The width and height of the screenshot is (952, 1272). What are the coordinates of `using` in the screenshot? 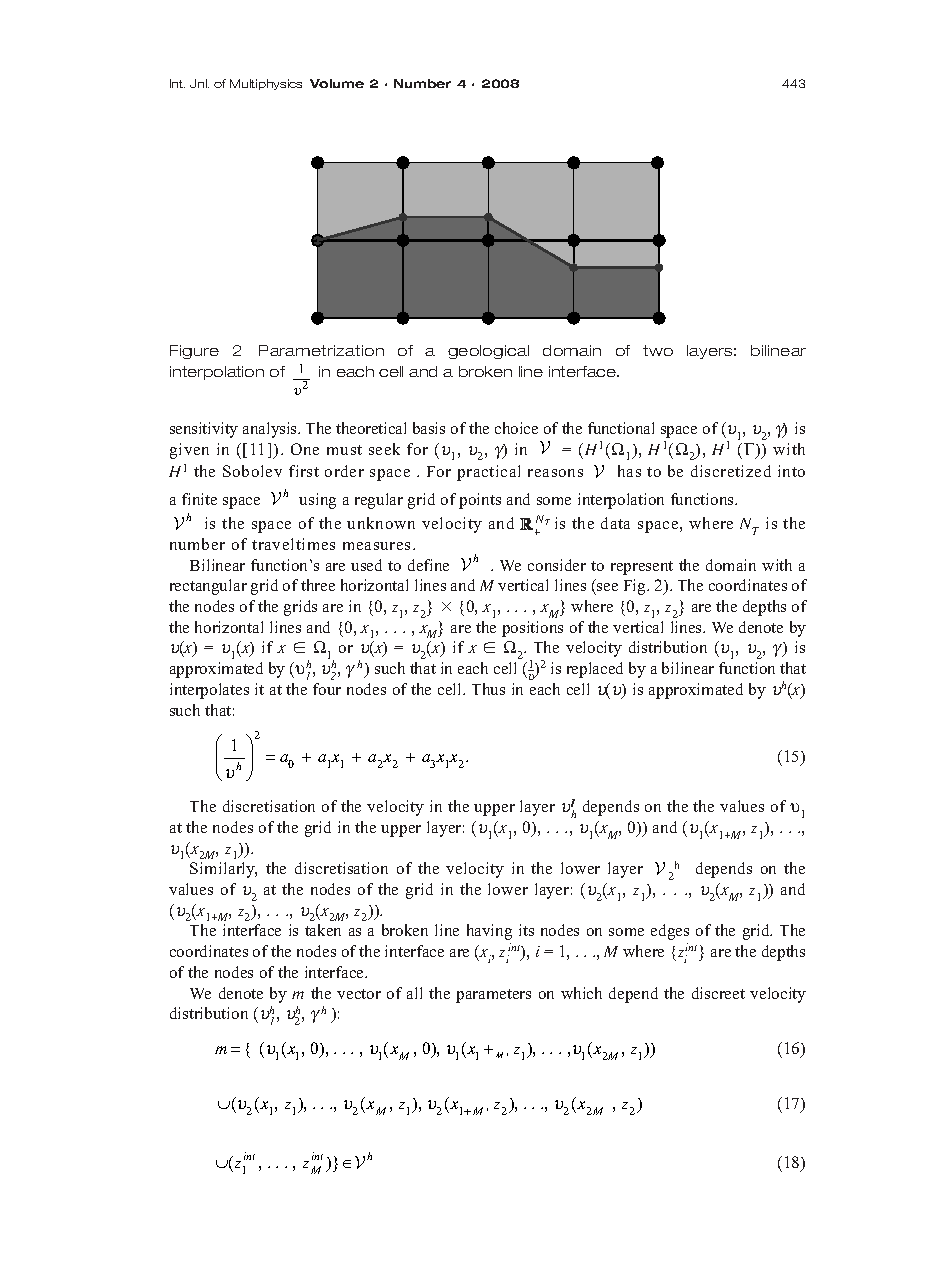 It's located at (317, 501).
